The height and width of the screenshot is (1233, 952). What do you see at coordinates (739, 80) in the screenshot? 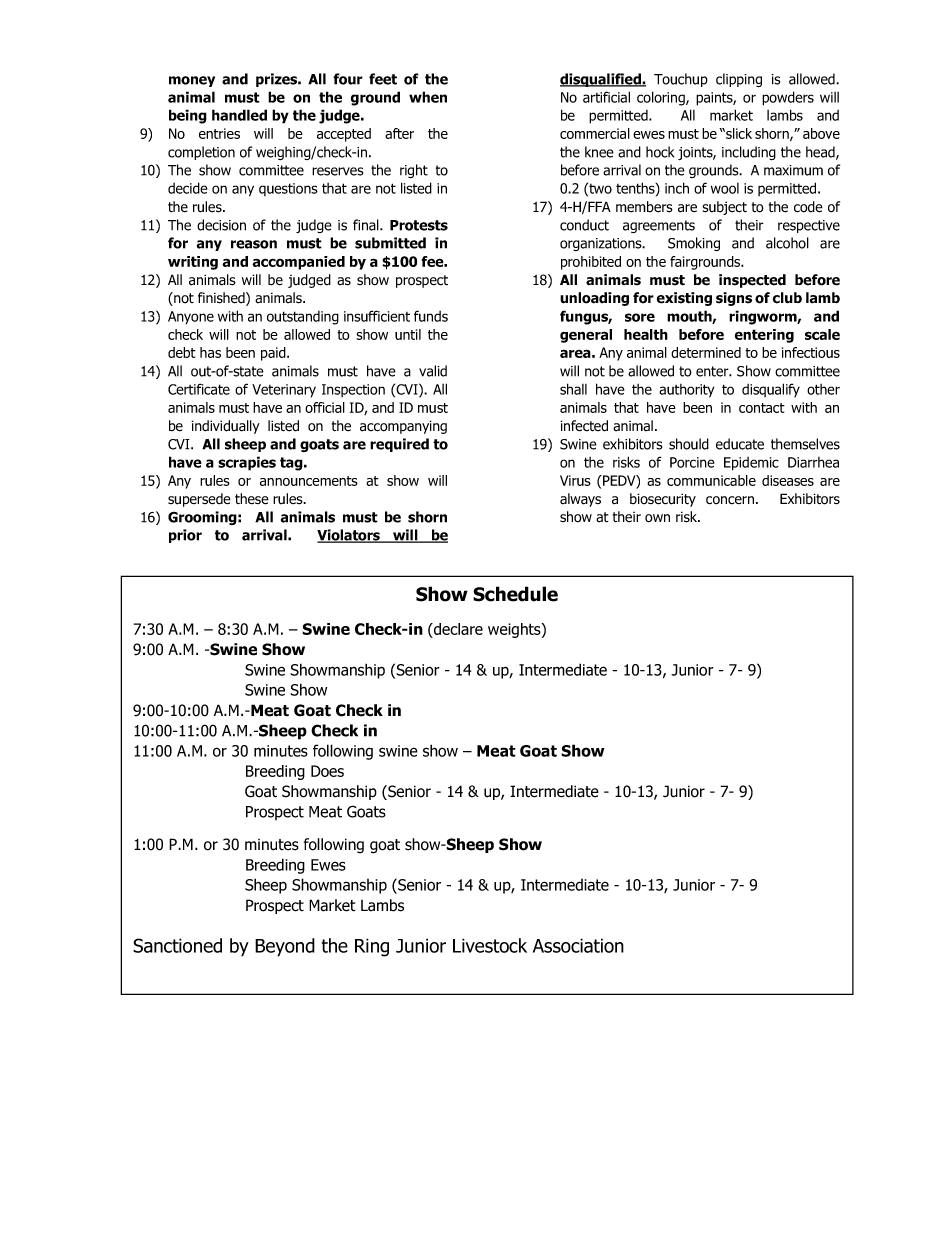
I see `clipping` at bounding box center [739, 80].
